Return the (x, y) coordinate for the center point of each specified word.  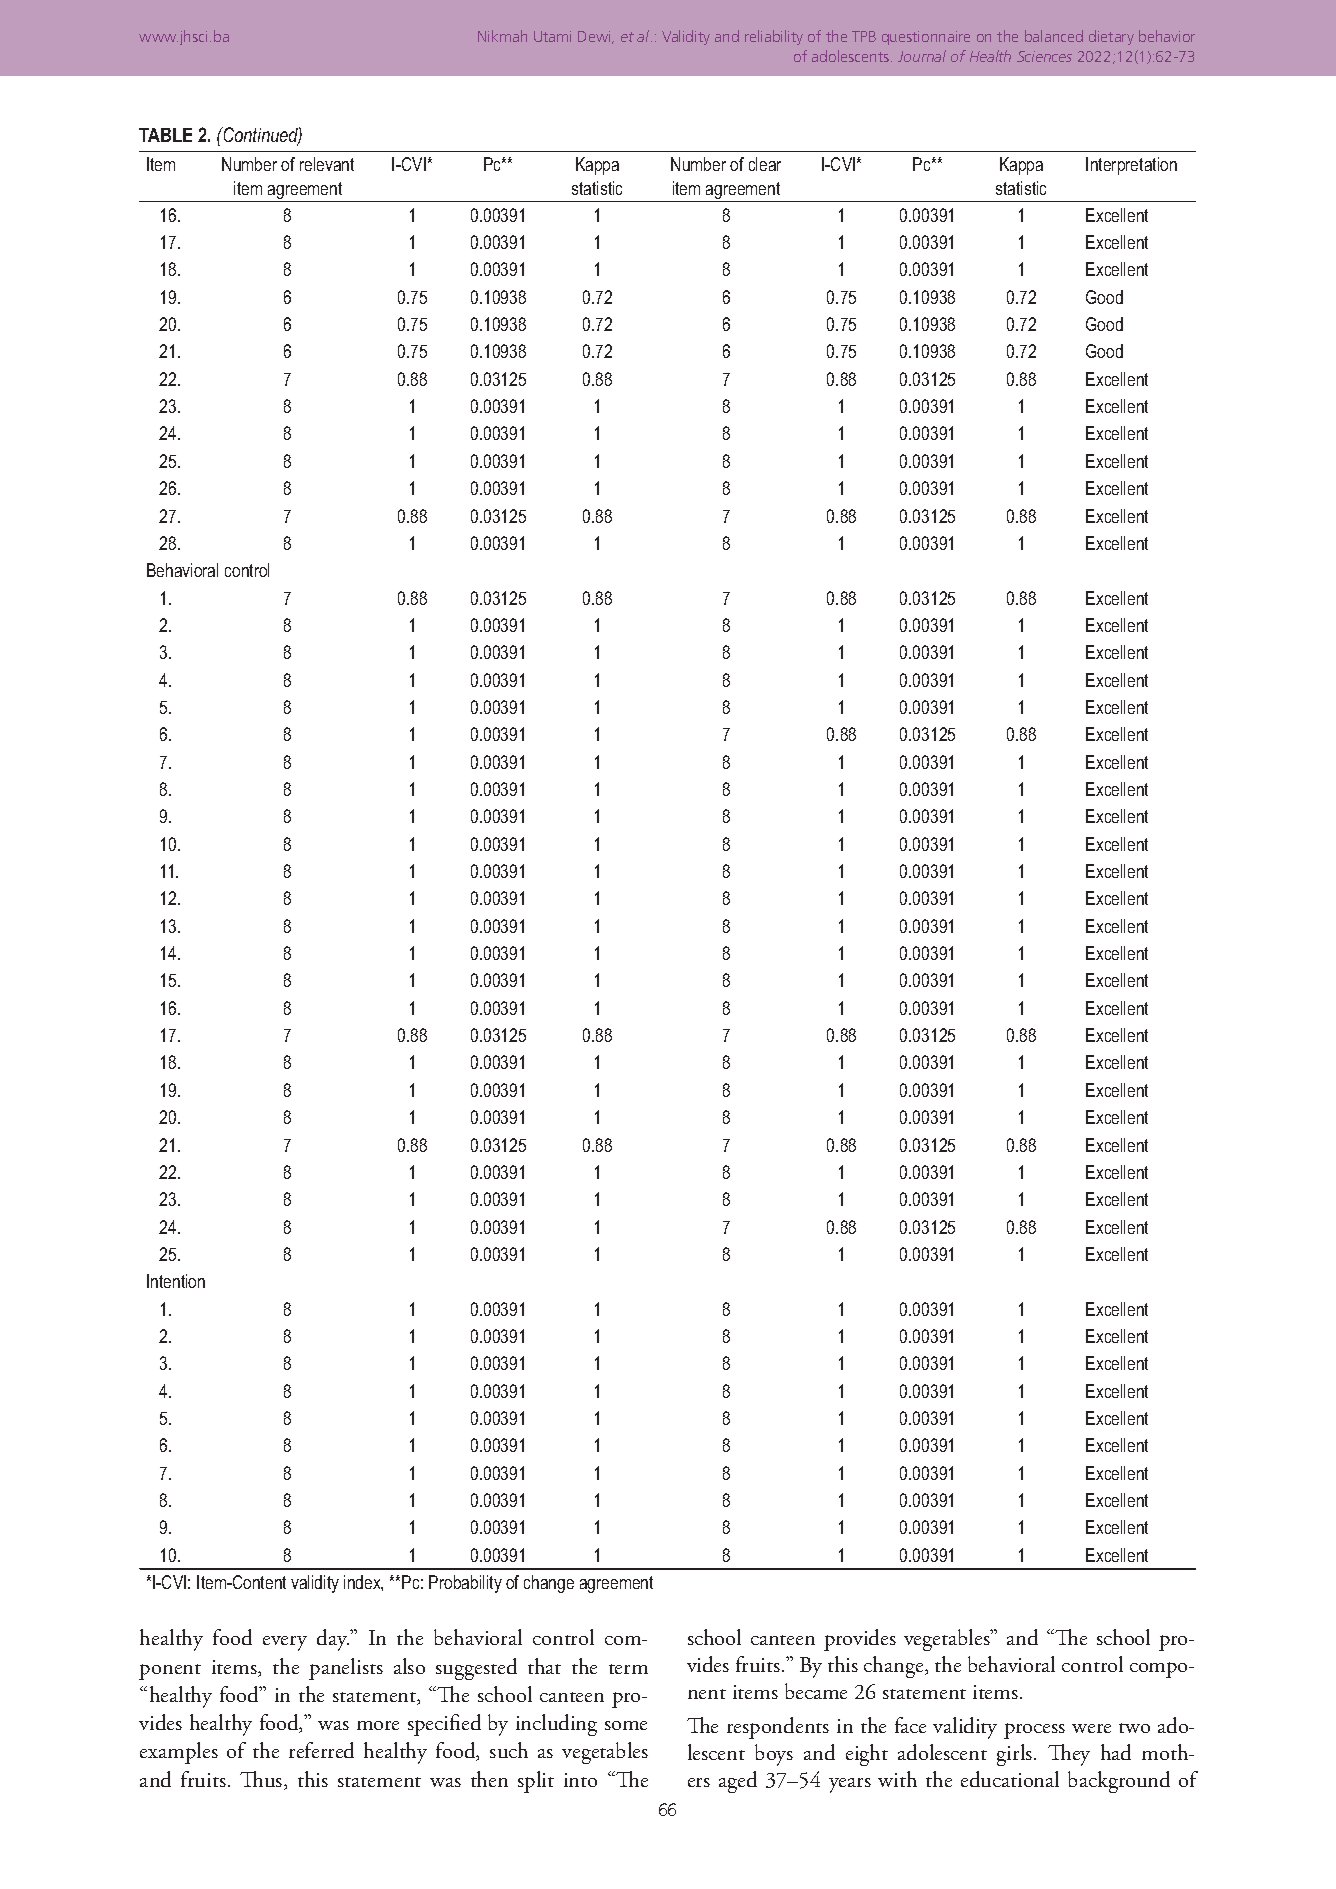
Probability (465, 1584)
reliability (774, 37)
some (626, 1725)
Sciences (1044, 56)
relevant (327, 164)
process (1034, 1731)
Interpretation (1131, 166)
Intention (176, 1281)
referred (321, 1750)
